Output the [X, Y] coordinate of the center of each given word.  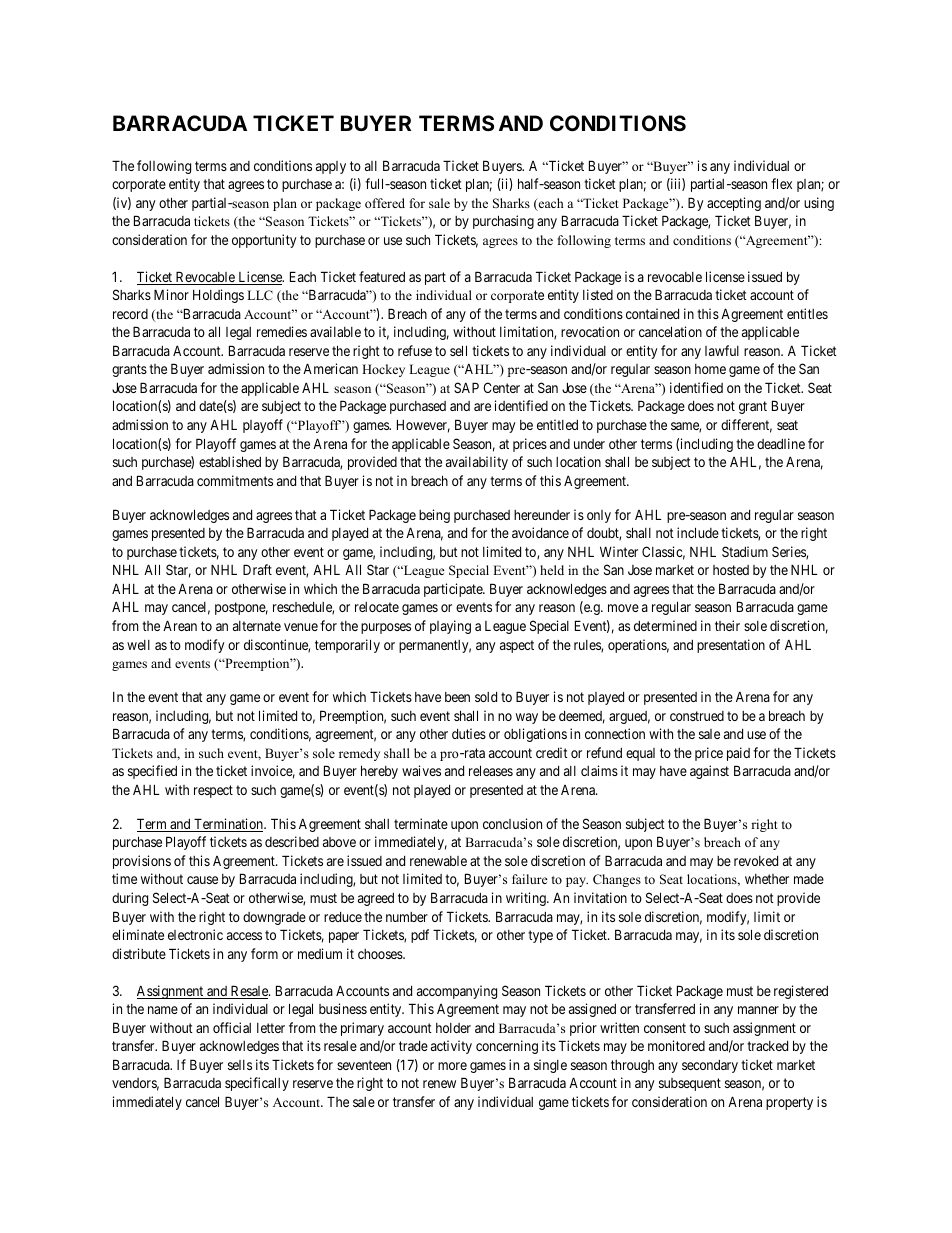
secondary [710, 1066]
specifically [257, 1084]
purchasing [503, 222]
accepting [734, 204]
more [452, 1066]
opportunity [264, 241]
